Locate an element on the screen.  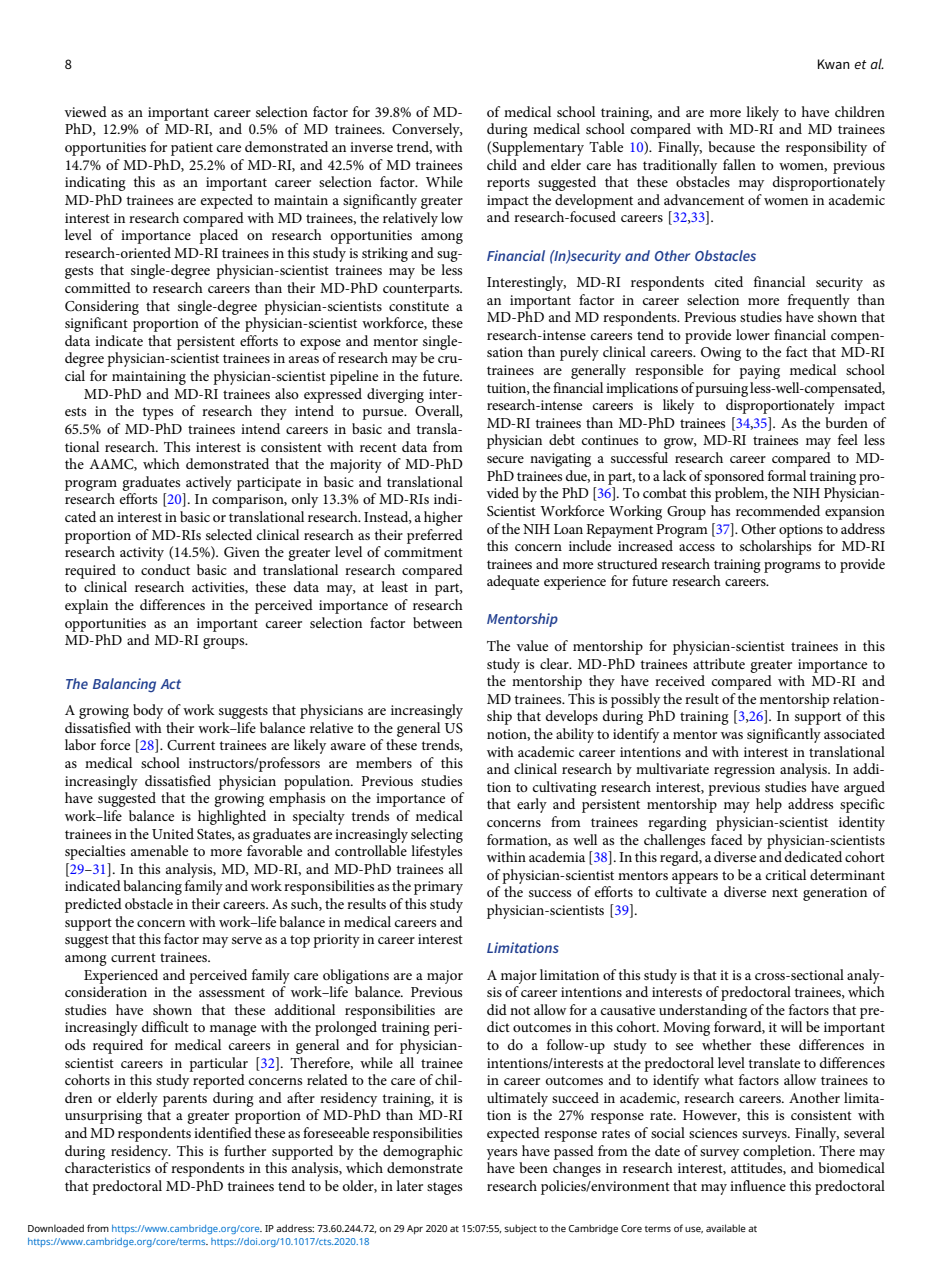
amenable is located at coordinates (159, 850).
